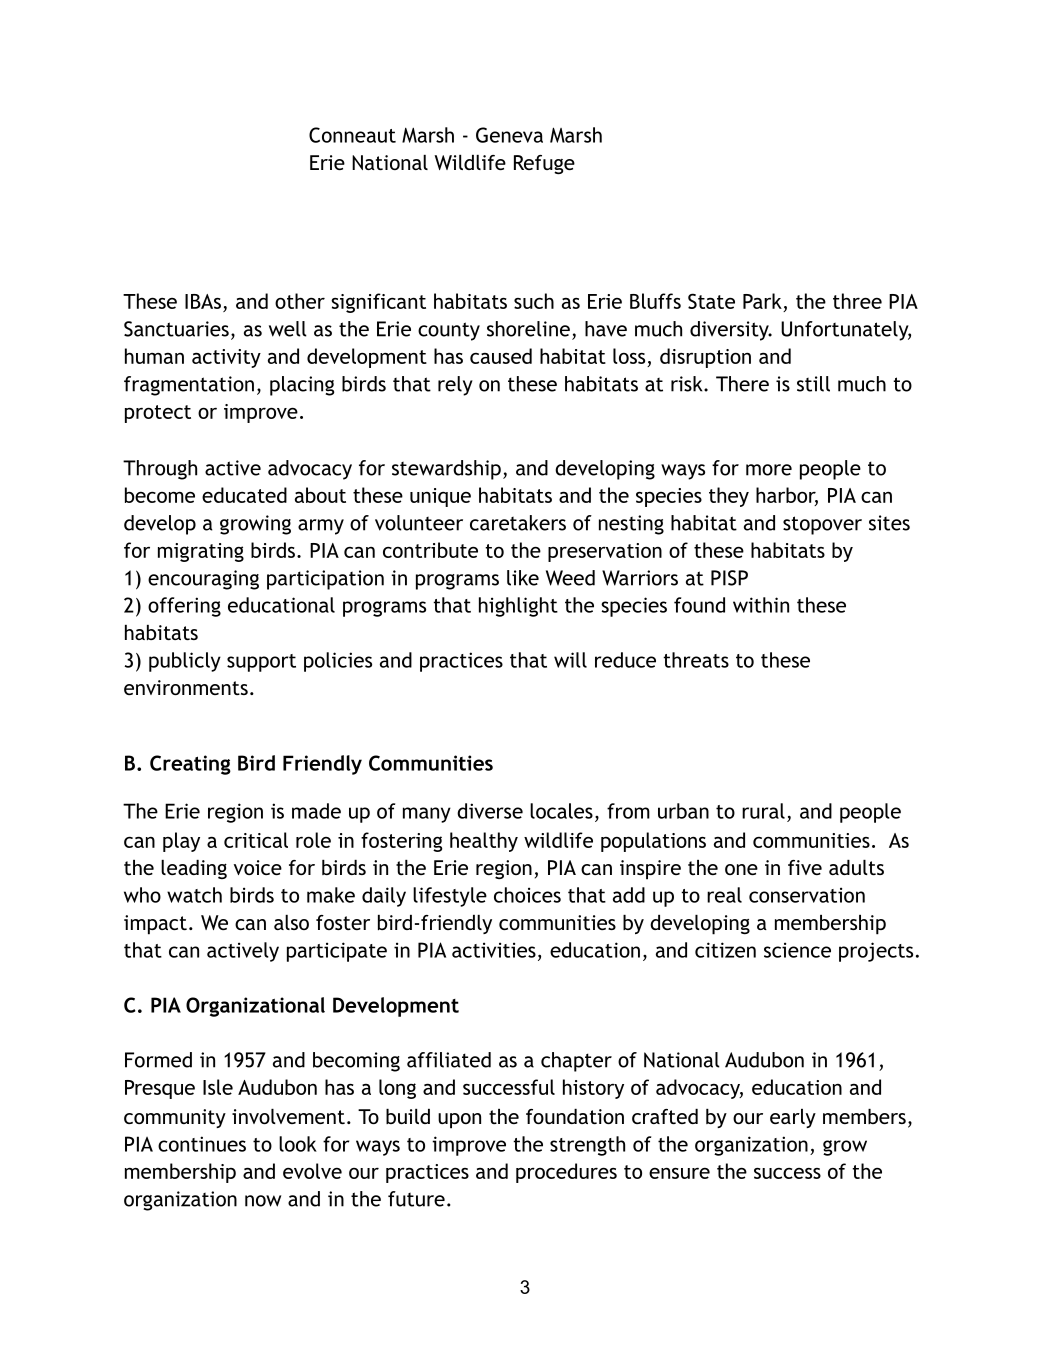  I want to click on Park, so click(763, 302).
